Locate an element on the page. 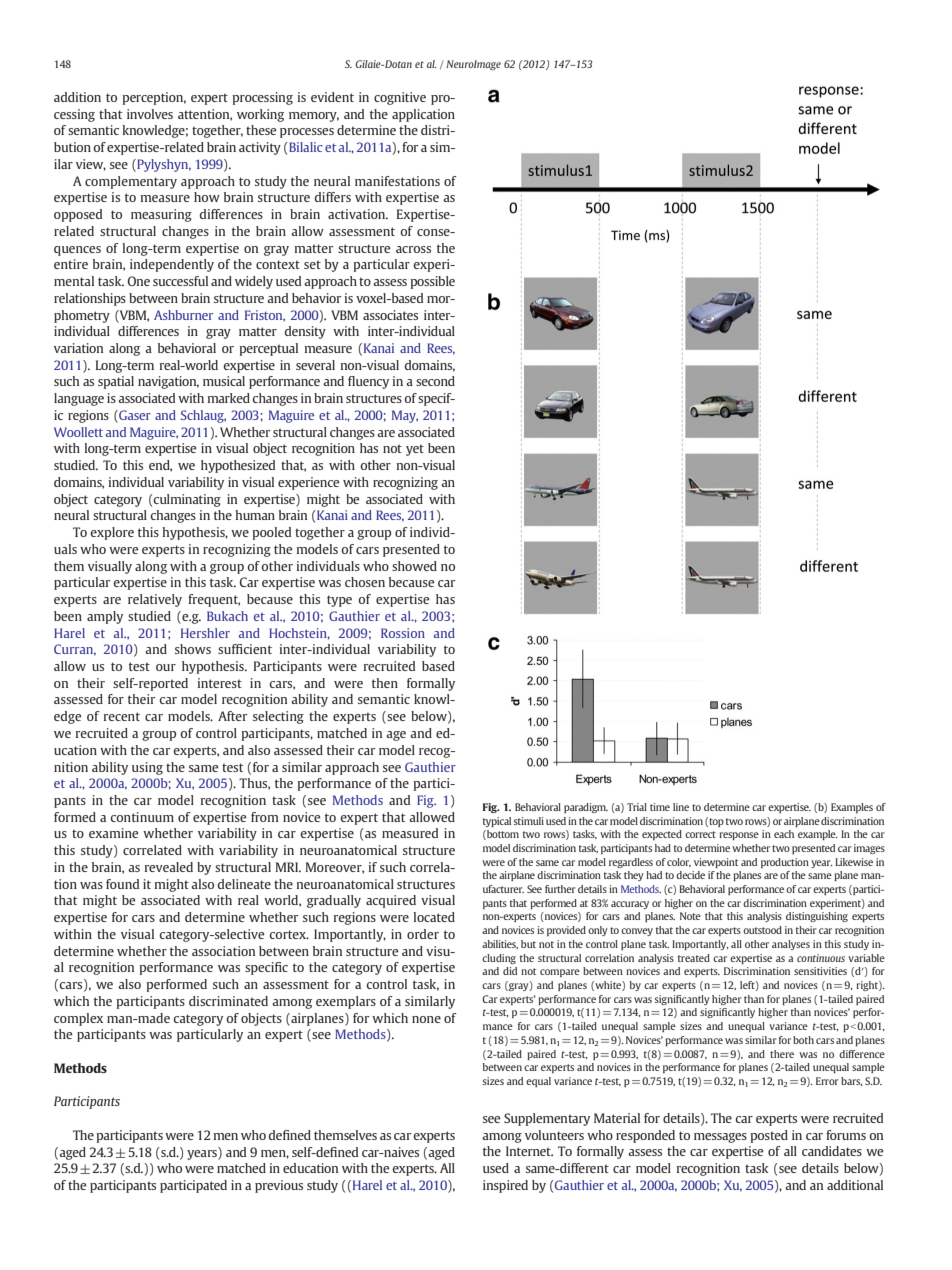 This image has height=1270, width=952. continuum is located at coordinates (142, 817).
